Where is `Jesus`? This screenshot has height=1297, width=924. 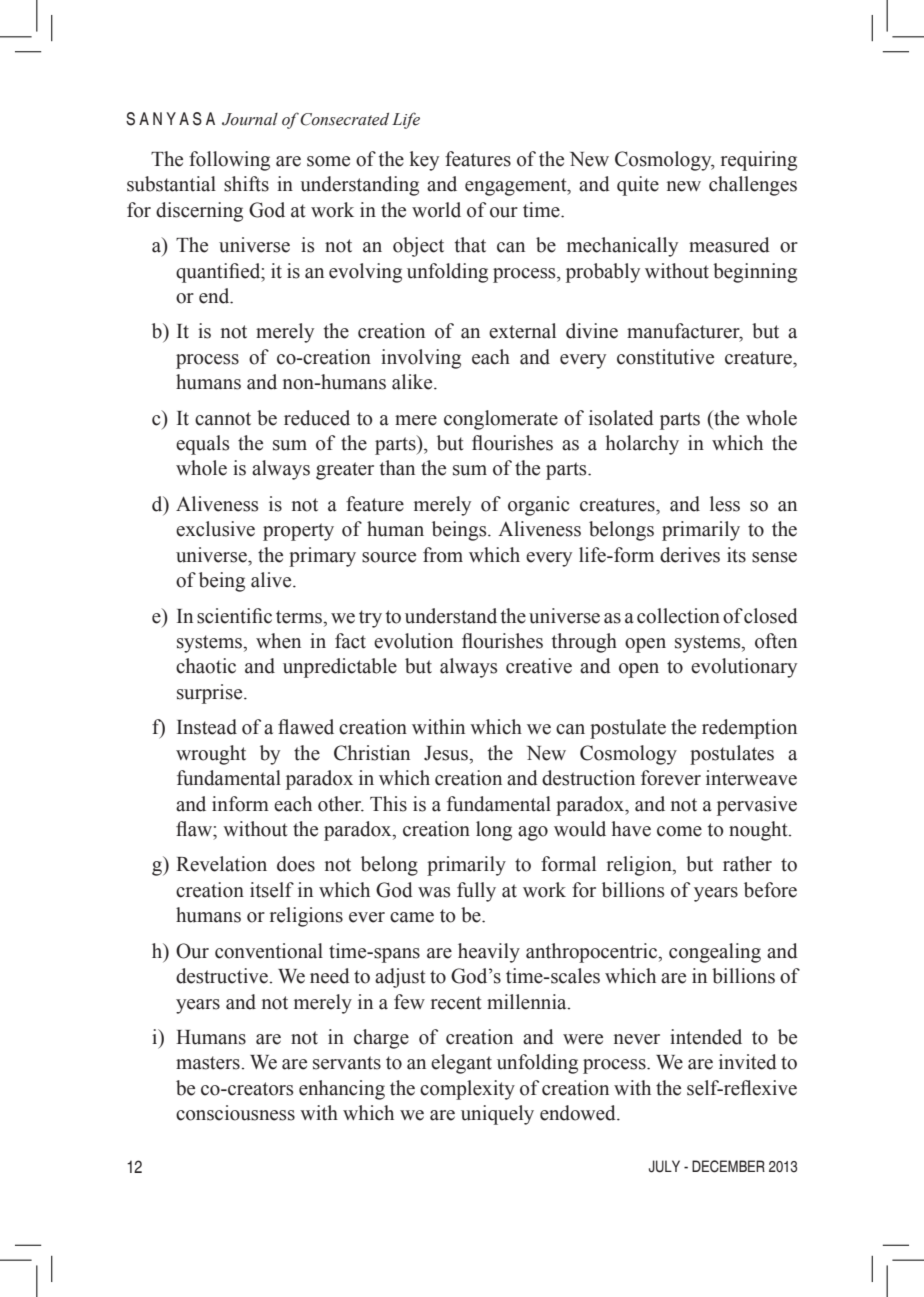
Jesus is located at coordinates (447, 753).
